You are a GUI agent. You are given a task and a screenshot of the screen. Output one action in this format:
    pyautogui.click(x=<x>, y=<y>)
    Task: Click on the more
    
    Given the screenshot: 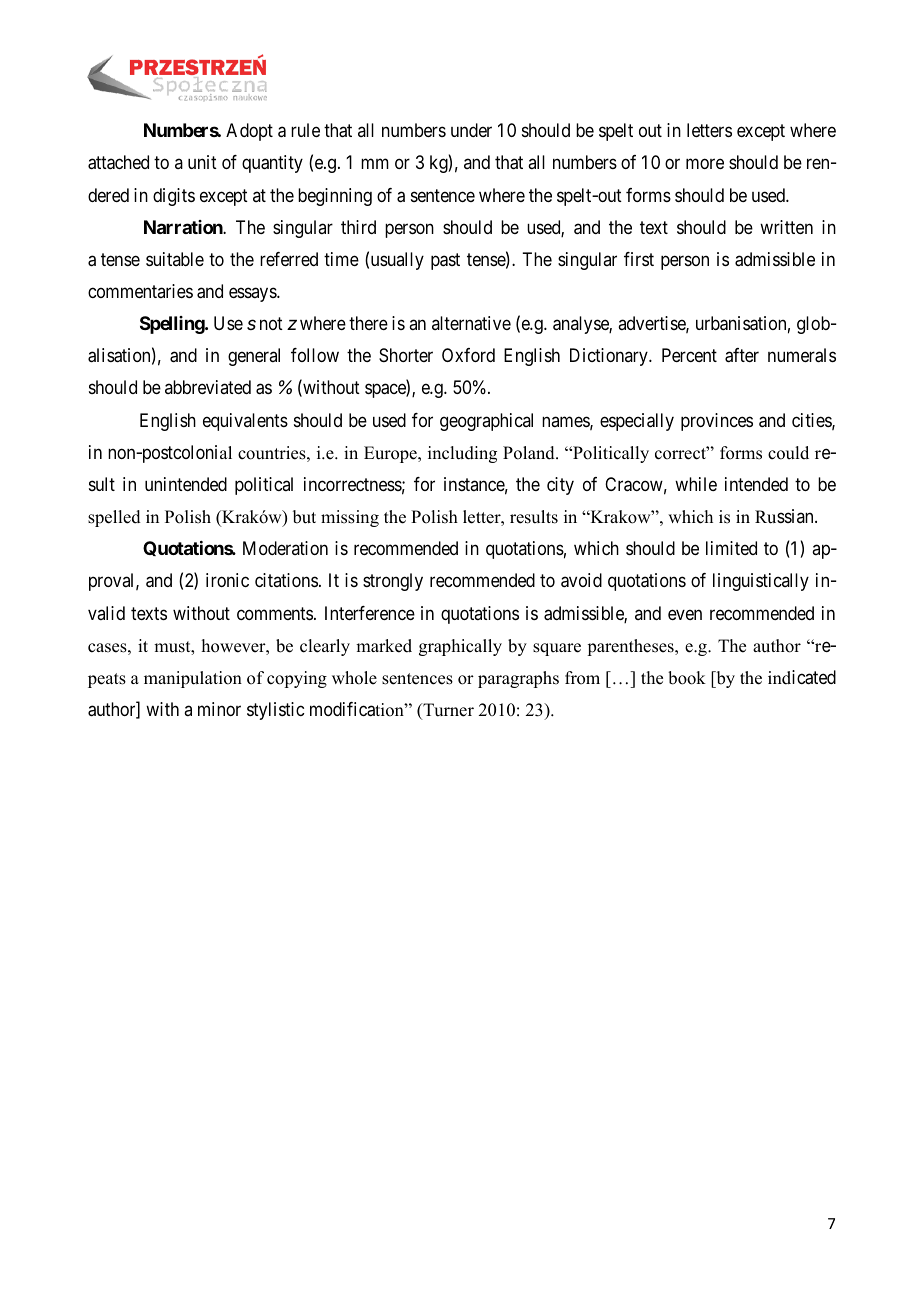 What is the action you would take?
    pyautogui.click(x=705, y=164)
